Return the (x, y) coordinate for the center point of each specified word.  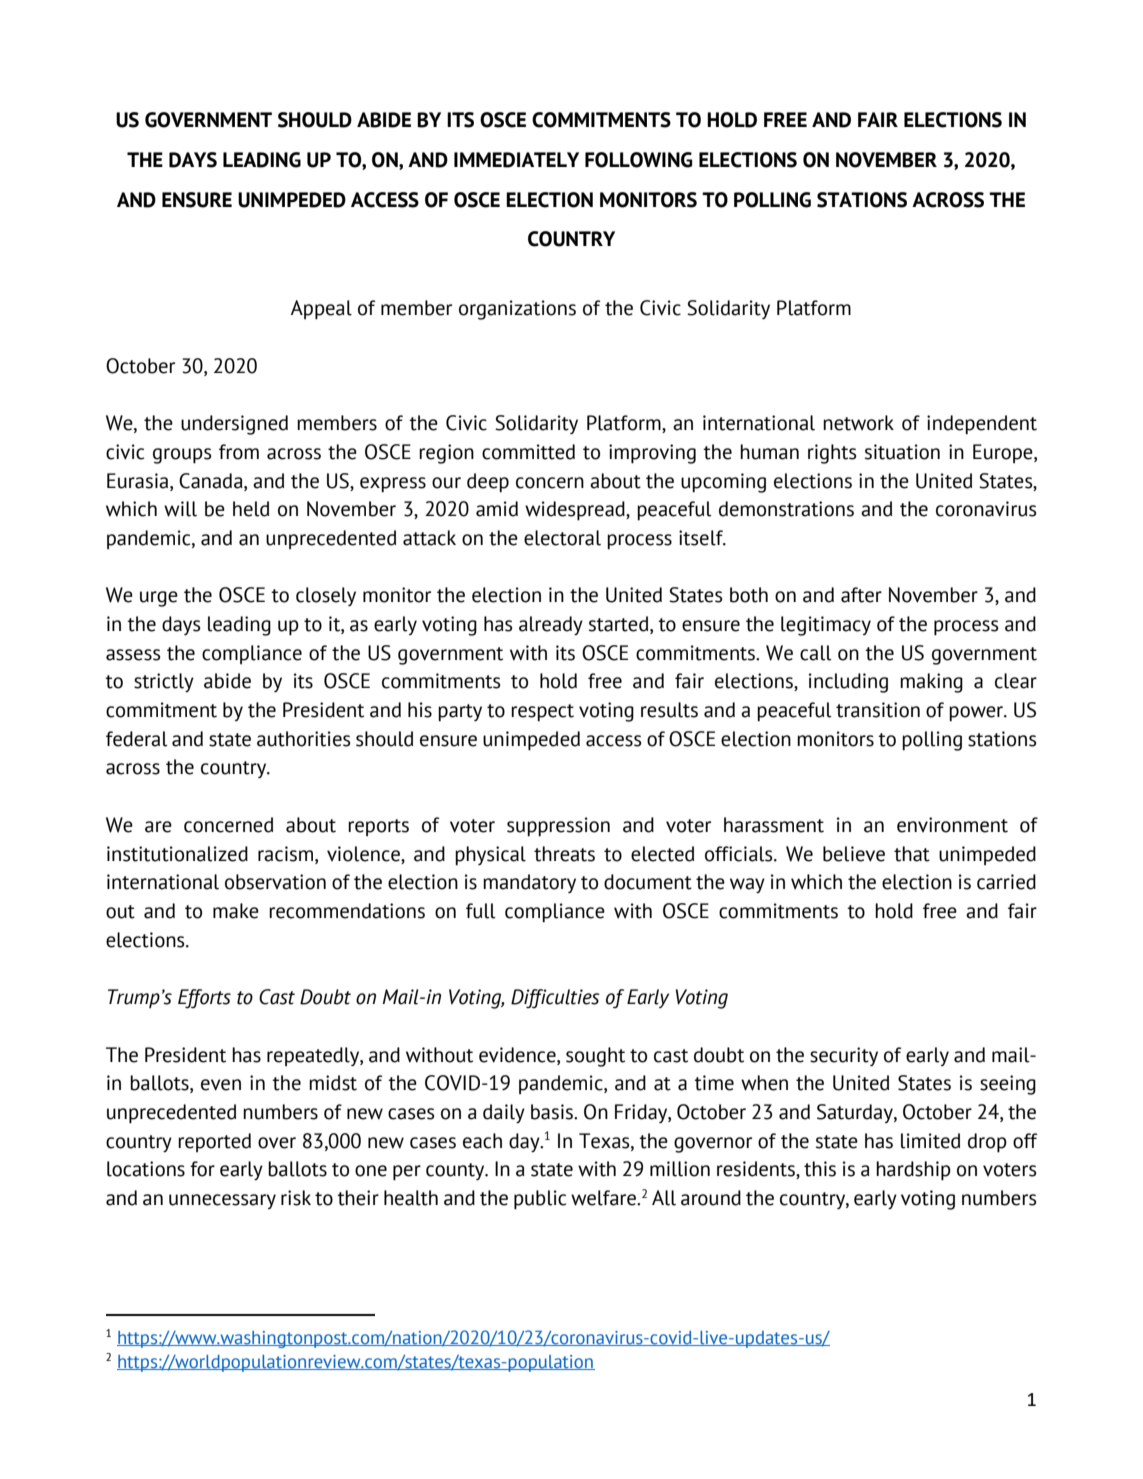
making (931, 683)
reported (214, 1142)
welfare (605, 1198)
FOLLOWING (638, 160)
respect (542, 713)
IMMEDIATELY (516, 160)
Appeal (321, 310)
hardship (913, 1171)
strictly (164, 682)
